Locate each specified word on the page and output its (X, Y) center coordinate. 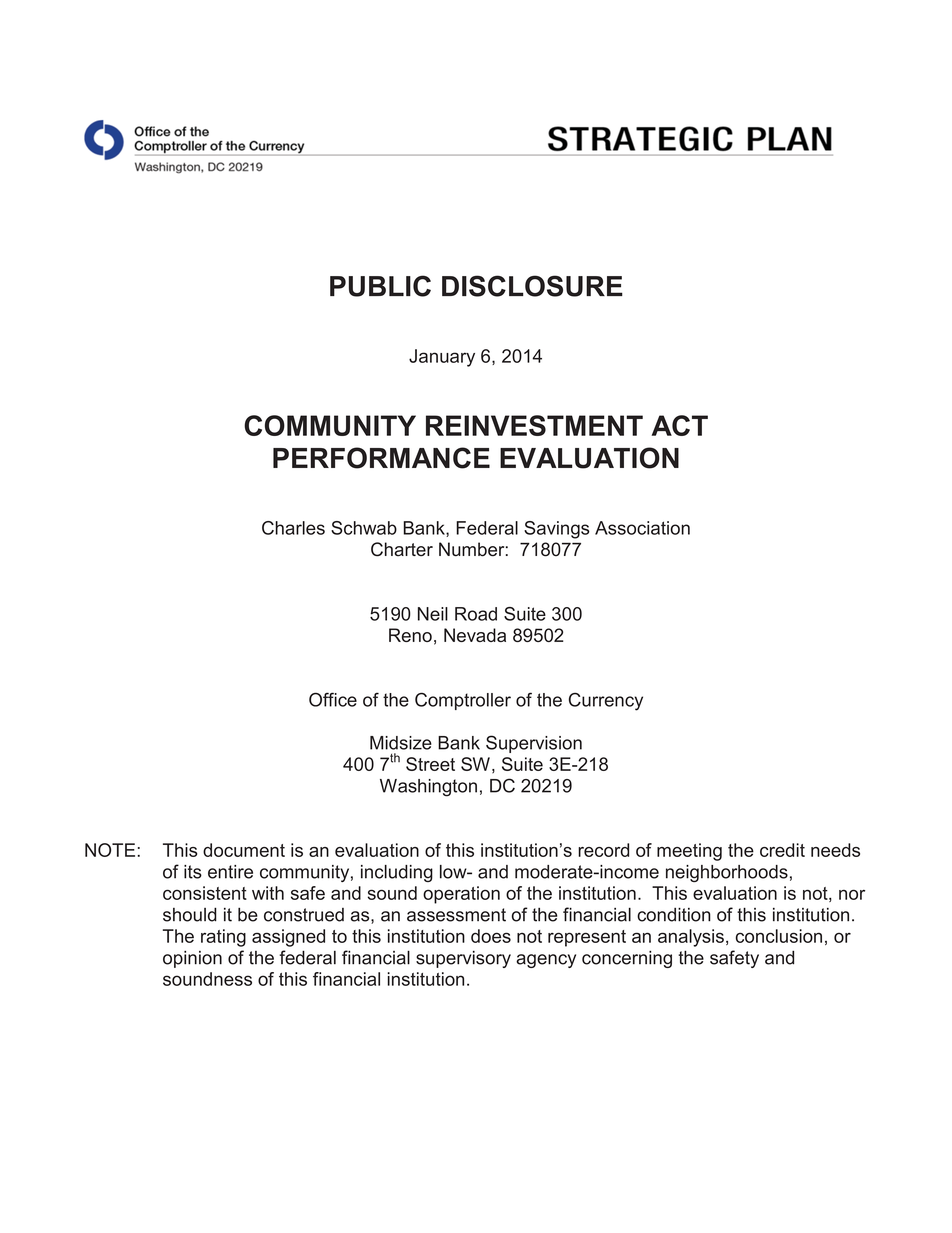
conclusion (779, 936)
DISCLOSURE (532, 286)
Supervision (534, 744)
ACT (680, 425)
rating (223, 938)
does (491, 936)
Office (333, 699)
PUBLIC (380, 286)
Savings (557, 530)
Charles (293, 528)
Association (642, 528)
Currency (606, 701)
